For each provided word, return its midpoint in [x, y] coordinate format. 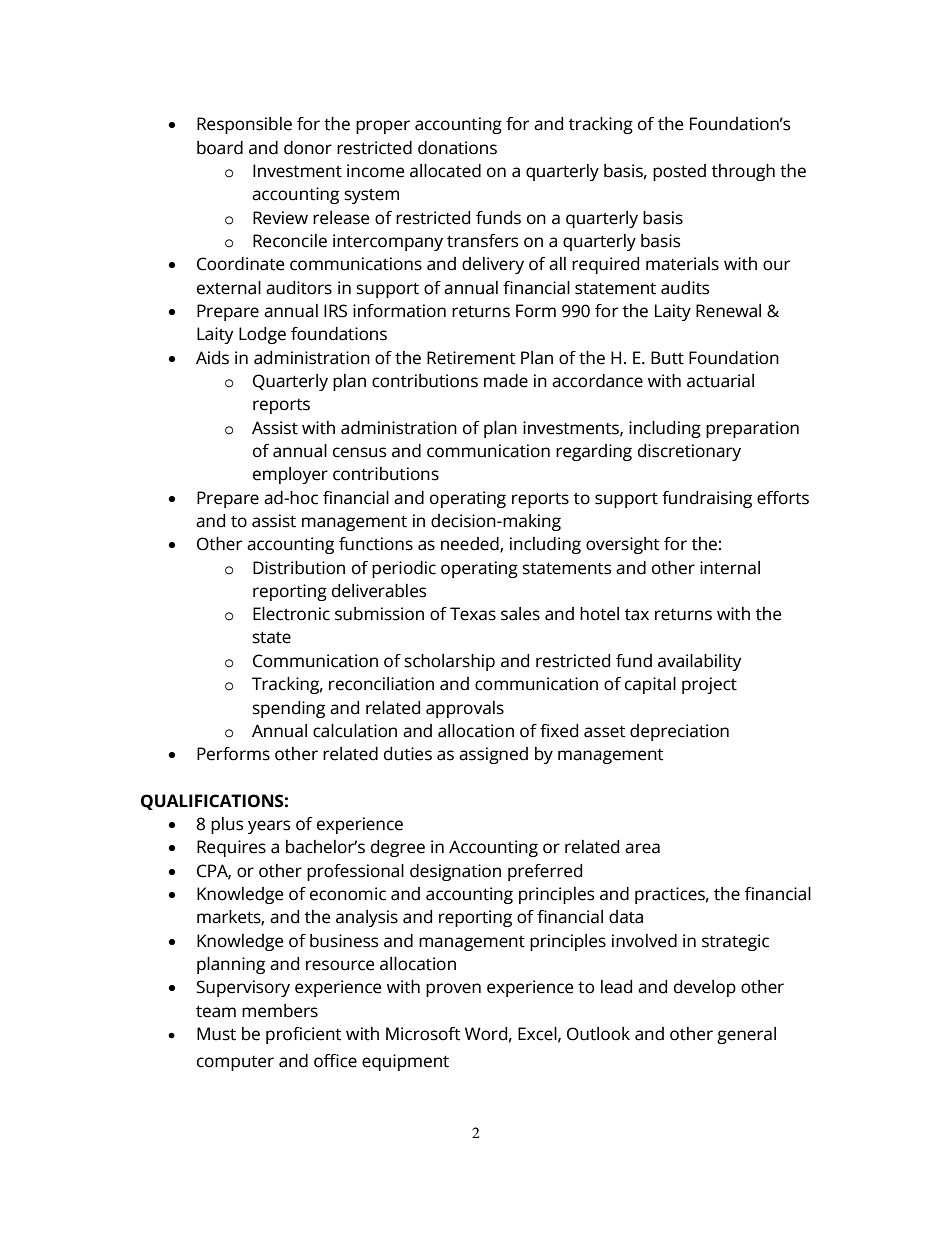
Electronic [291, 614]
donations [457, 148]
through [743, 172]
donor [308, 148]
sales [520, 614]
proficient [303, 1035]
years [269, 827]
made [506, 381]
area [642, 848]
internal [730, 568]
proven [453, 990]
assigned [493, 755]
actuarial [720, 381]
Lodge [262, 335]
